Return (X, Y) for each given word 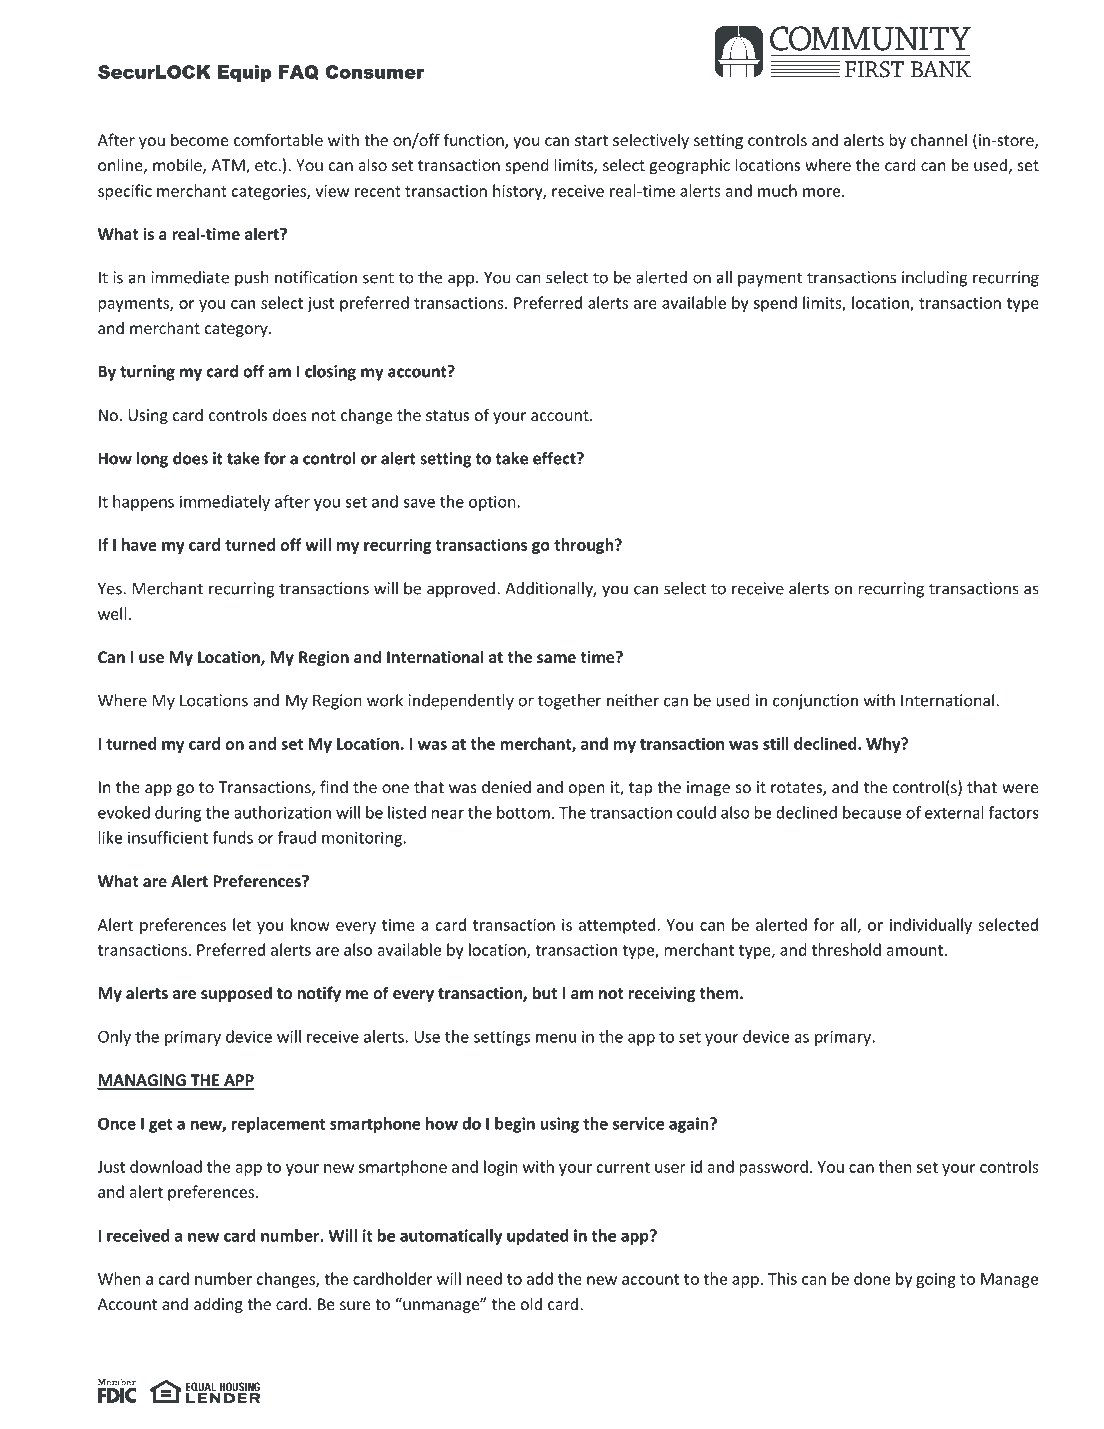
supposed (236, 994)
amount (916, 950)
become (199, 139)
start (591, 140)
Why (884, 745)
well (112, 613)
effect (555, 458)
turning (147, 373)
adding (218, 1305)
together (570, 702)
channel (939, 139)
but (545, 992)
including (935, 279)
